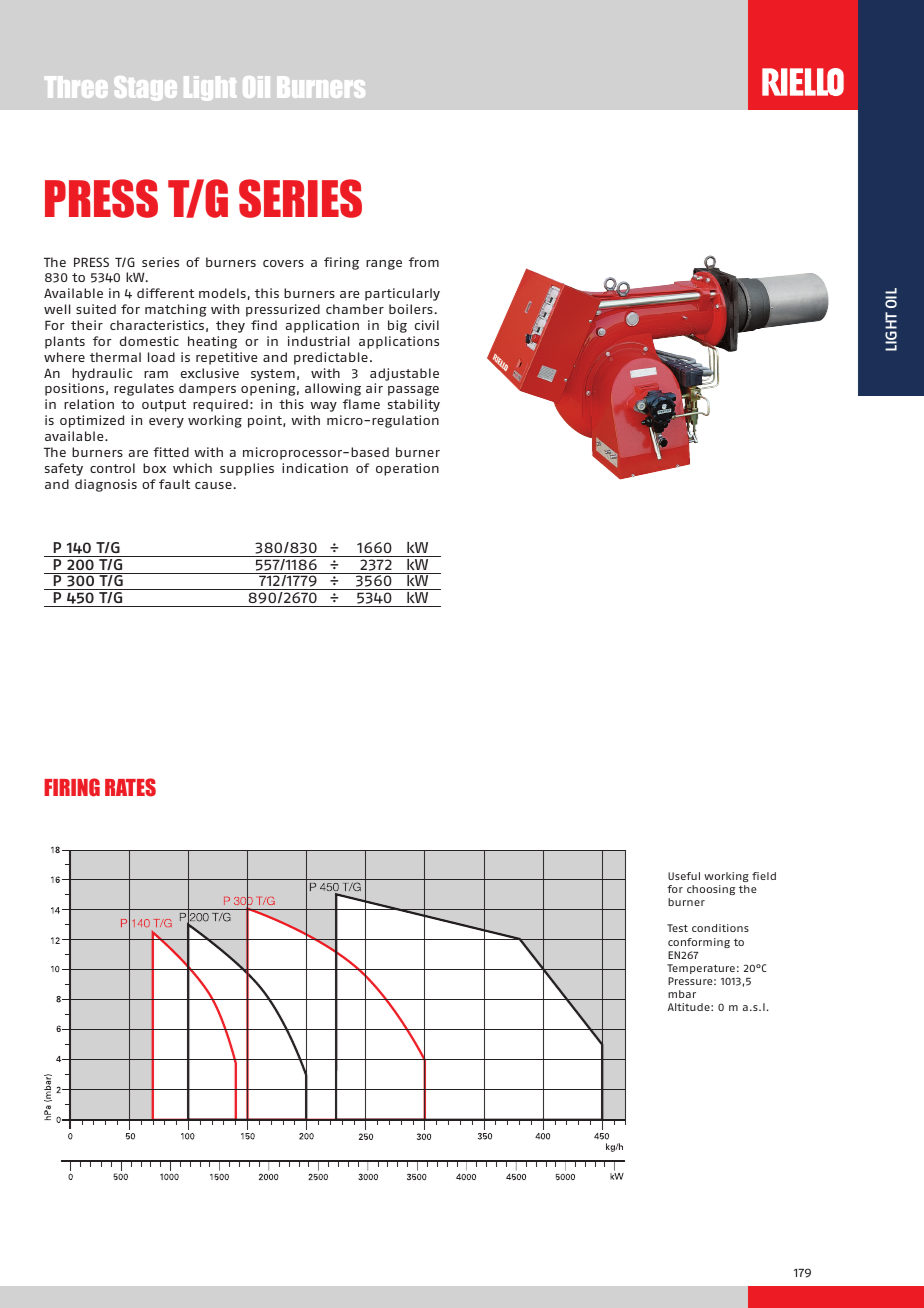 This image has width=924, height=1308. I want to click on operation, so click(407, 469).
